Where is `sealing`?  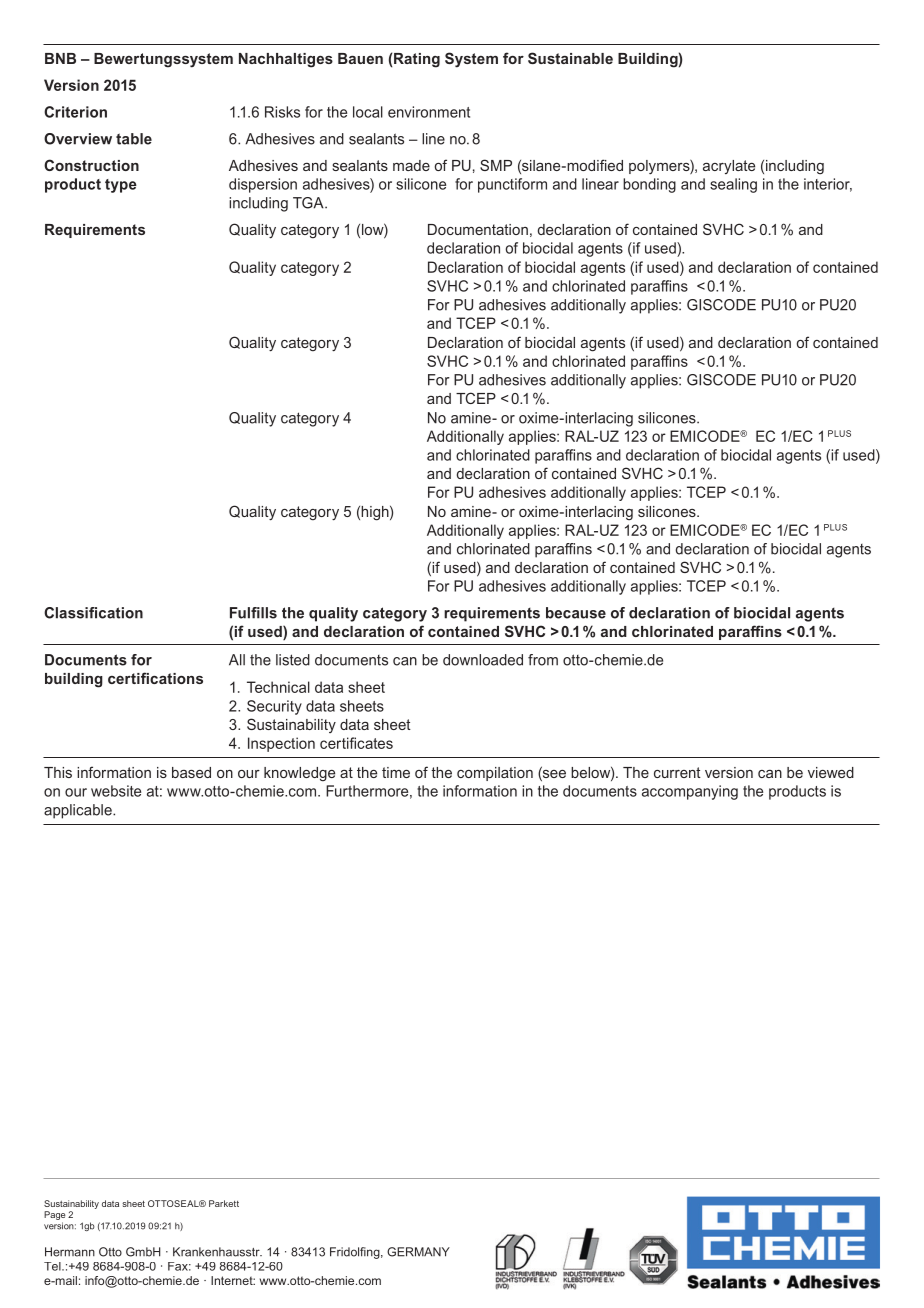
sealing is located at coordinates (733, 185).
